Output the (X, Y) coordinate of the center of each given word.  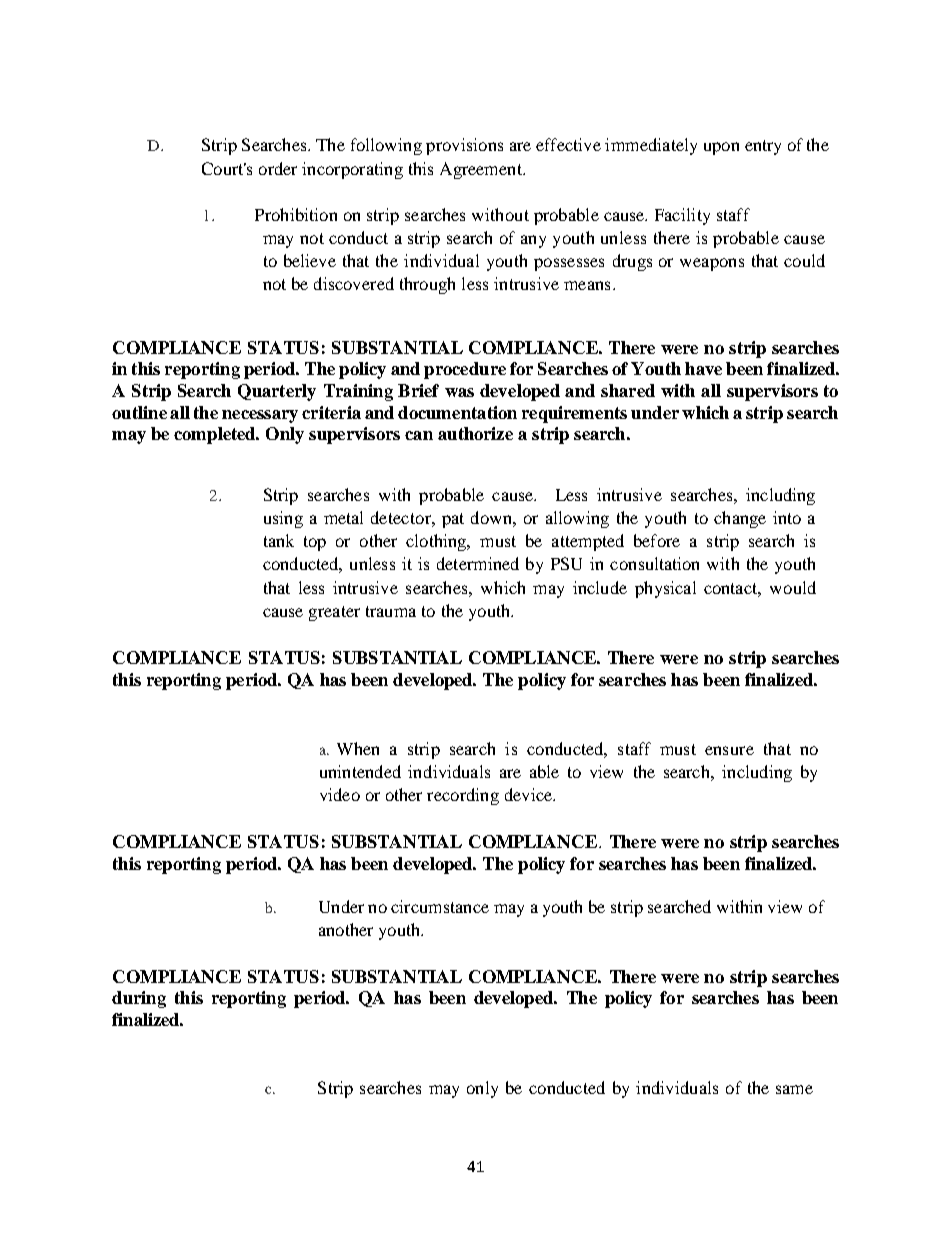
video (340, 794)
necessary (260, 416)
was (459, 392)
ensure (729, 750)
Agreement (482, 170)
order (278, 168)
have (703, 368)
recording (463, 796)
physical (665, 589)
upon (721, 148)
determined (478, 563)
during (139, 999)
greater (334, 613)
